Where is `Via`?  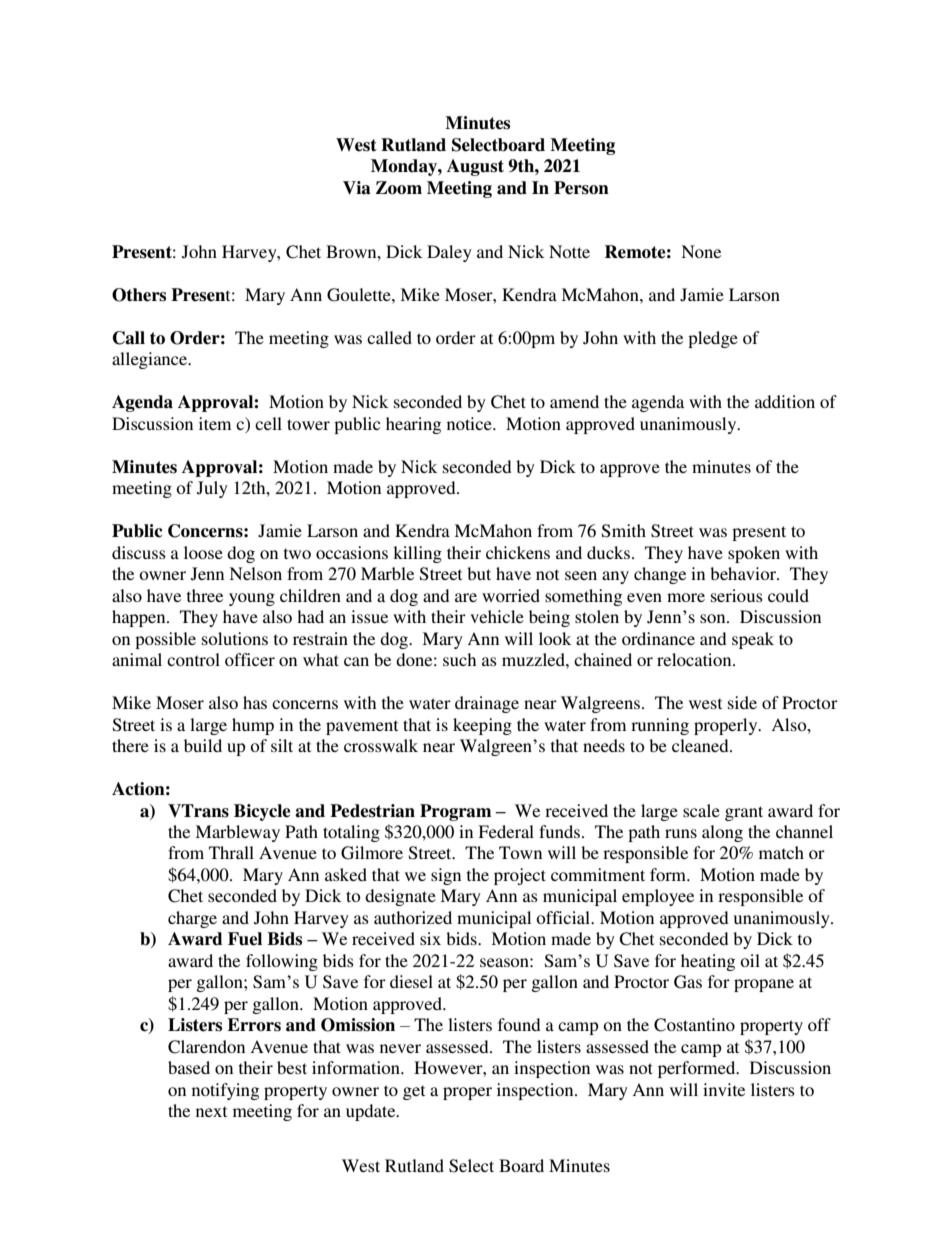 Via is located at coordinates (357, 188).
